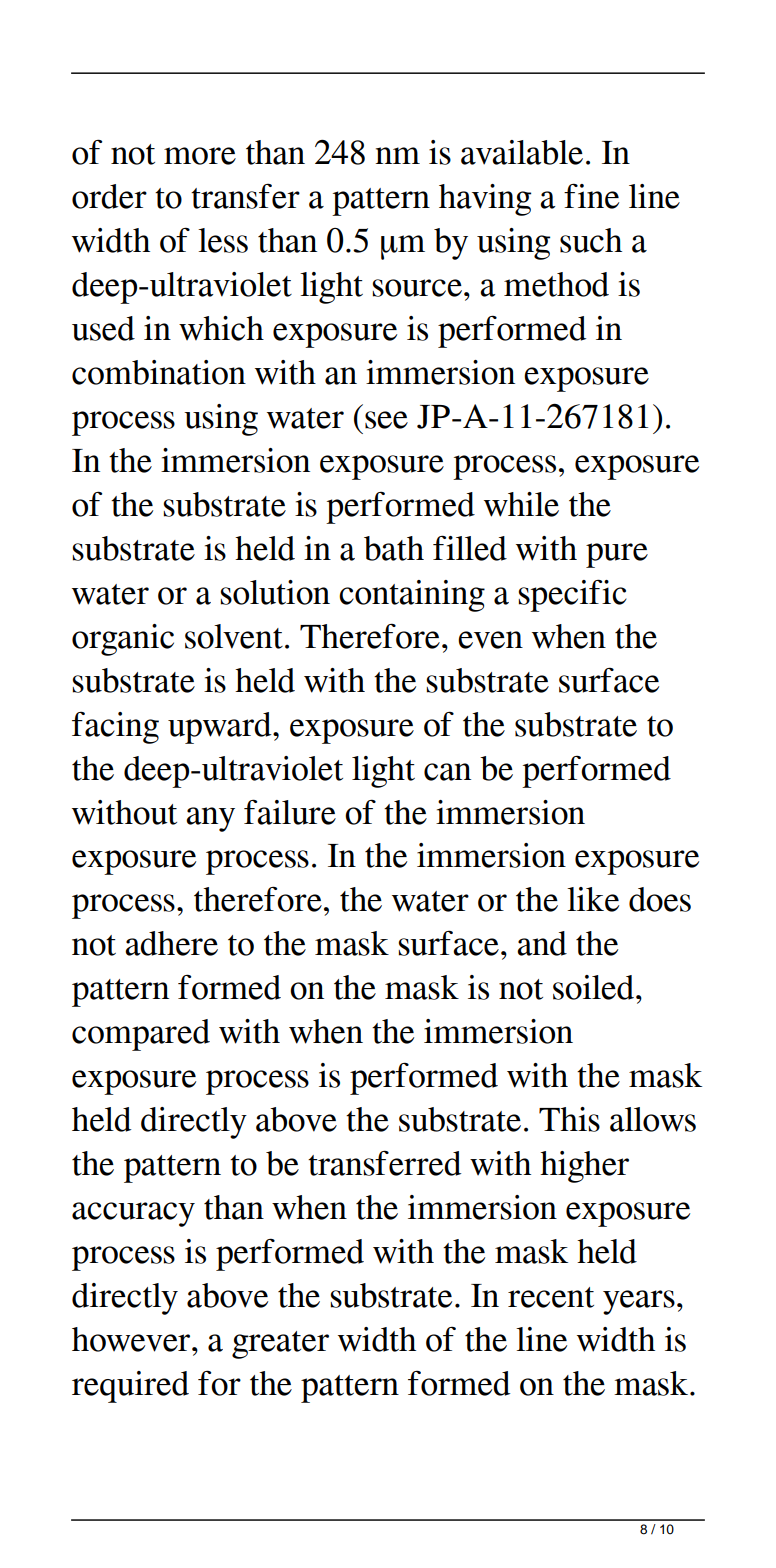 This screenshot has width=776, height=1568. What do you see at coordinates (593, 987) in the screenshot?
I see `soiled` at bounding box center [593, 987].
